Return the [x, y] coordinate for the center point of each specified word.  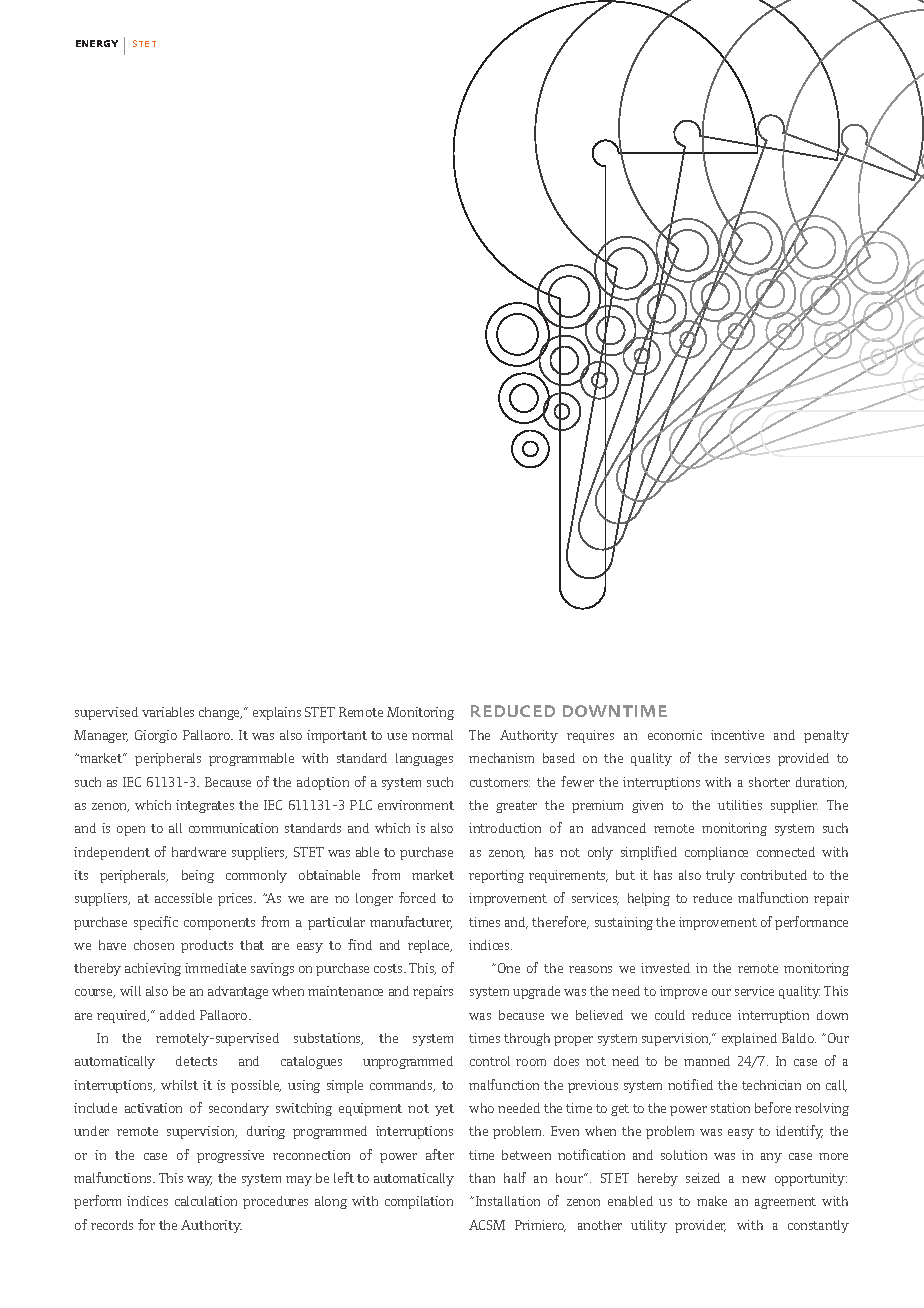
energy [97, 43]
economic [675, 735]
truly [720, 876]
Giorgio [156, 736]
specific [156, 923]
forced [417, 897]
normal [432, 735]
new [754, 1179]
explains [277, 713]
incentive [737, 735]
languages [424, 759]
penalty [826, 736]
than [482, 1178]
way [199, 1181]
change [220, 713]
